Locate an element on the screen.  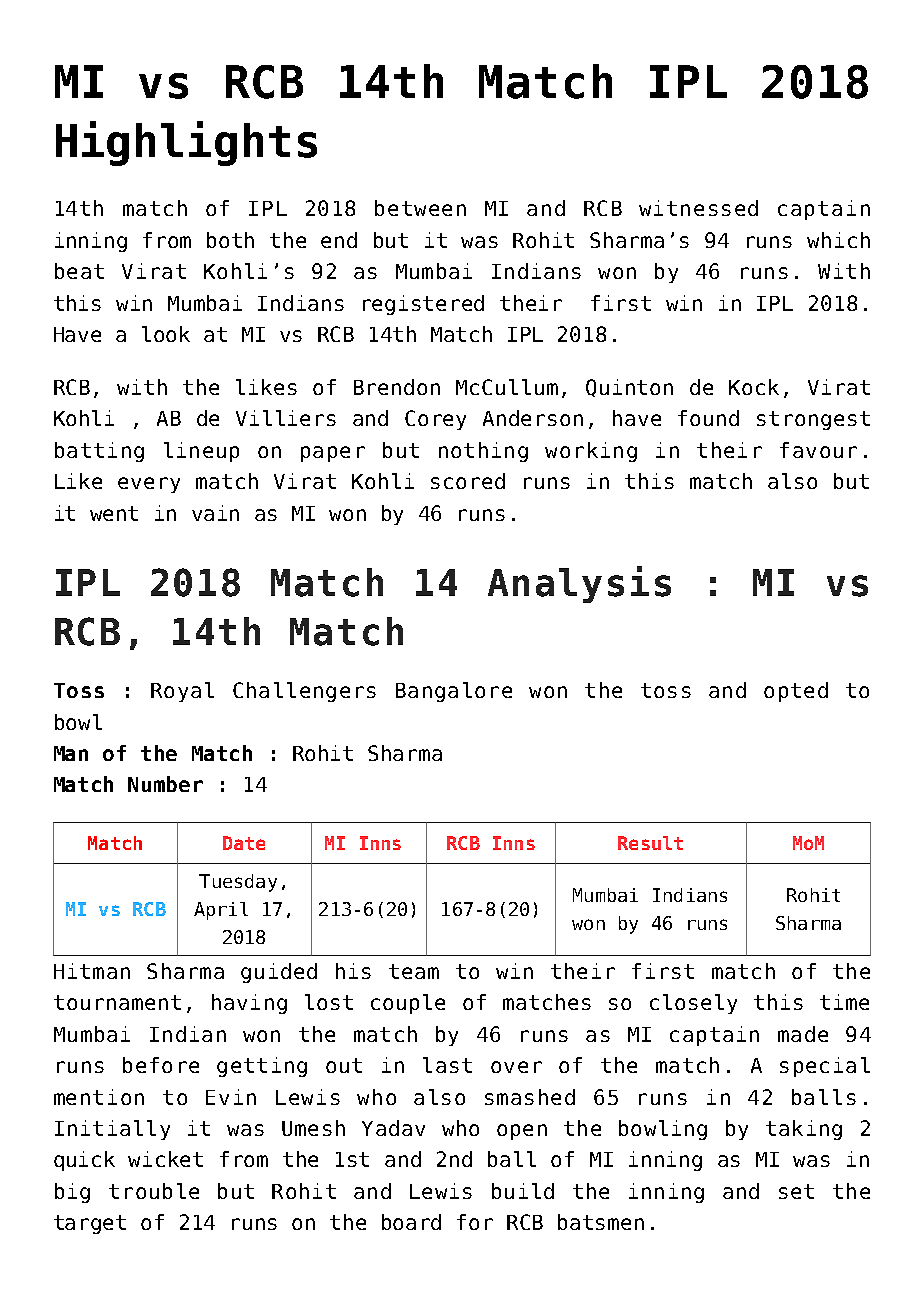
Number is located at coordinates (165, 784).
